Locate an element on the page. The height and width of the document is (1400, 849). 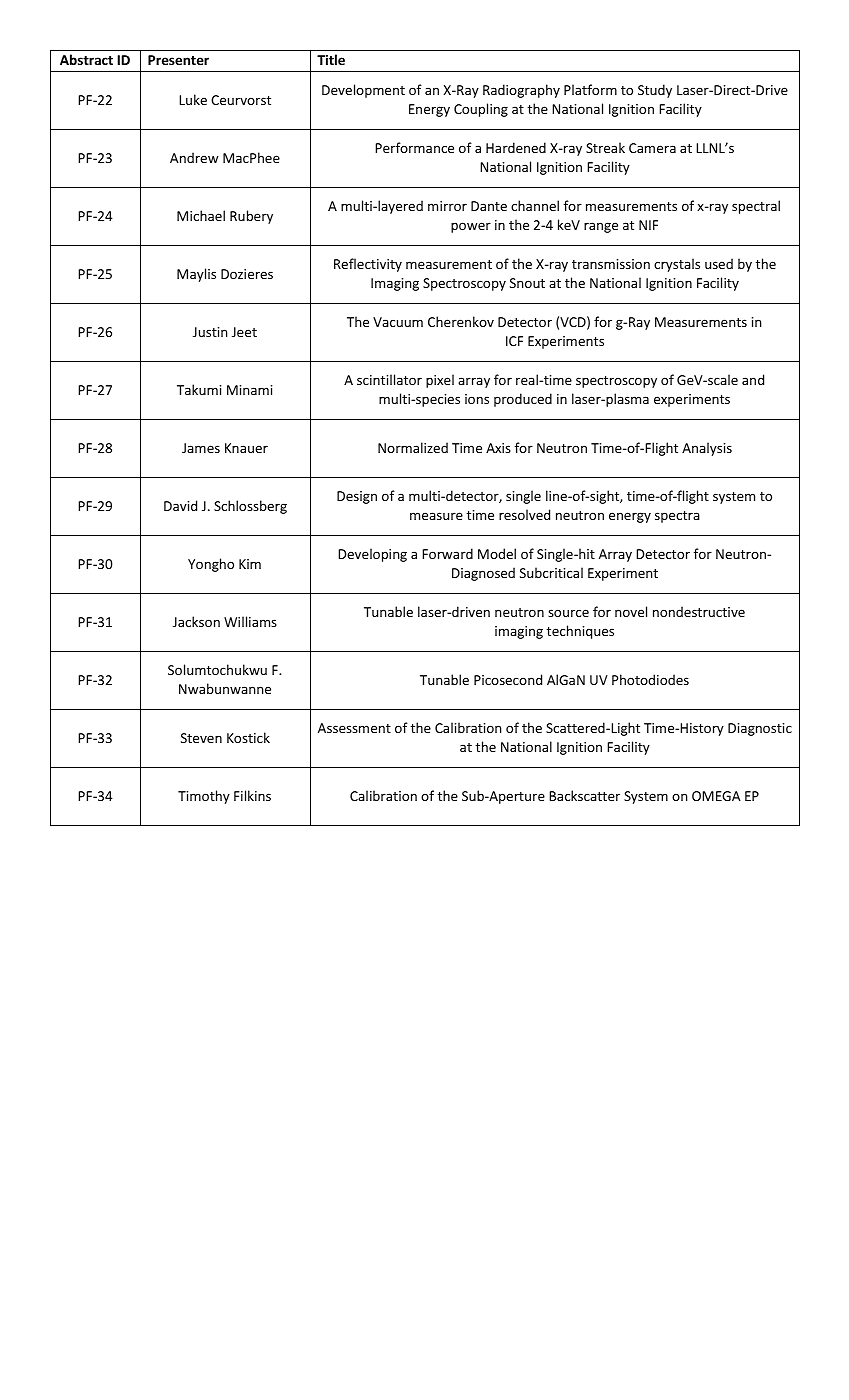
James is located at coordinates (201, 448).
